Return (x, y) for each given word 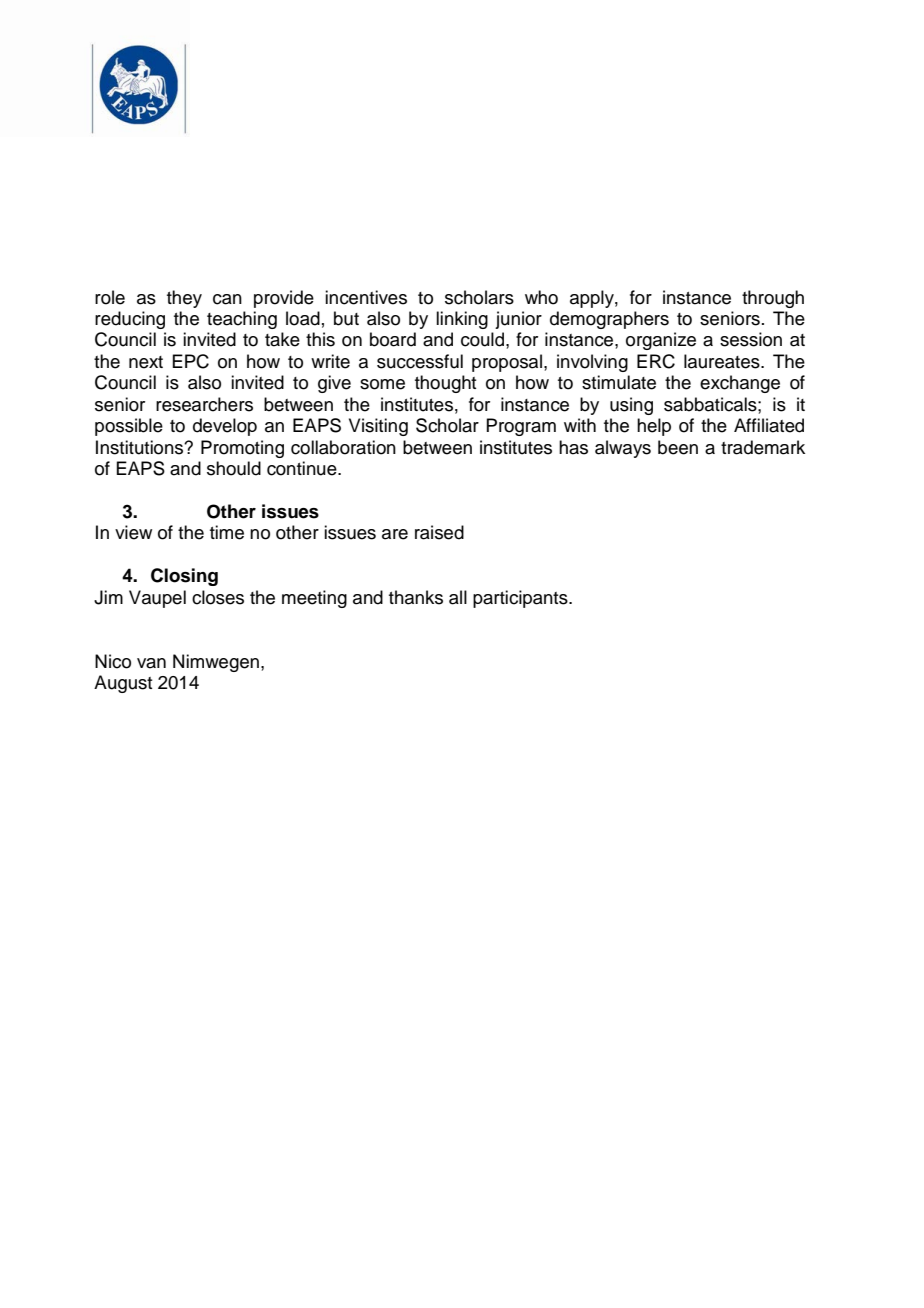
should (234, 468)
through (773, 299)
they (184, 299)
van (151, 663)
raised (439, 532)
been (678, 447)
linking (462, 320)
